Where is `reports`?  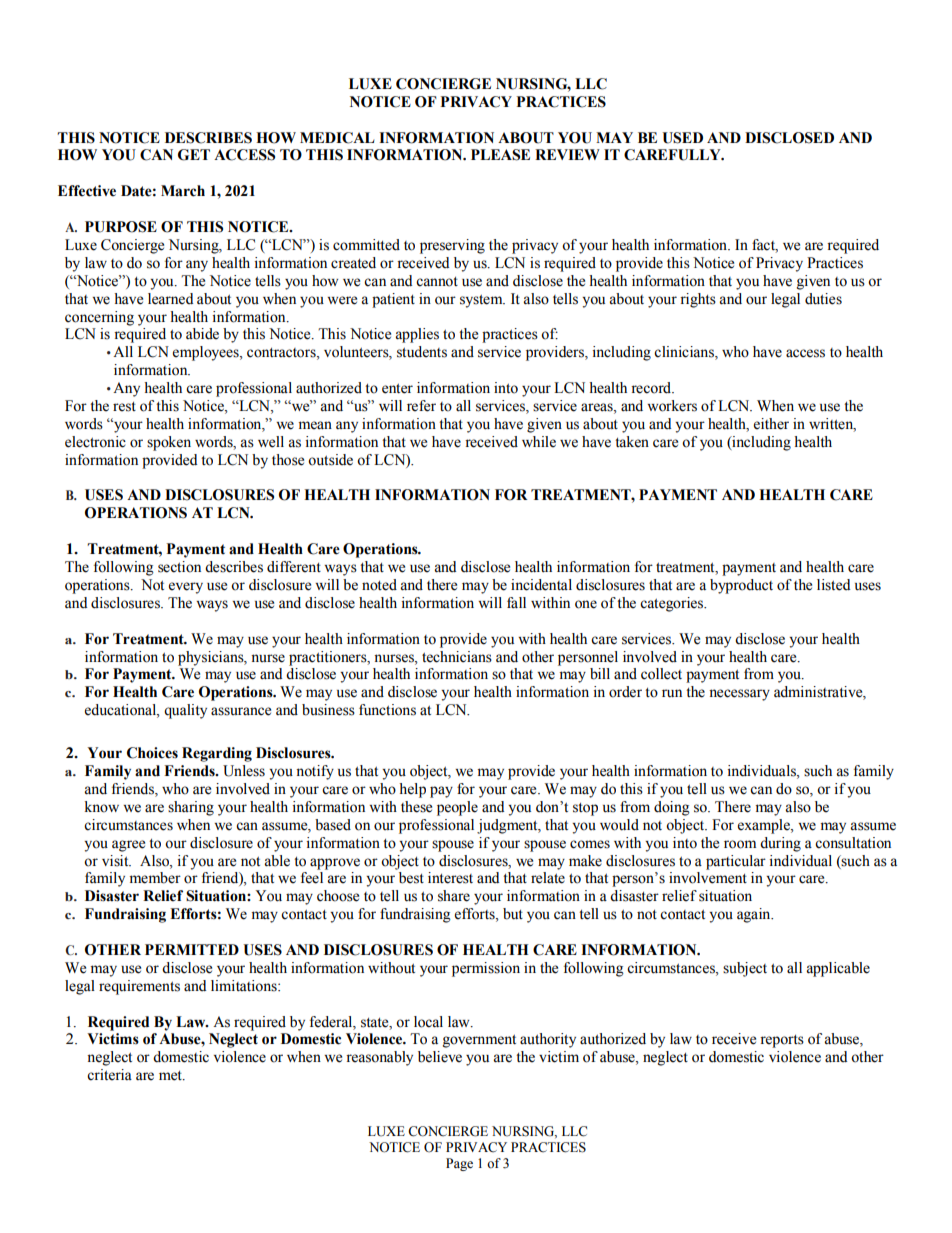
reports is located at coordinates (782, 1041).
